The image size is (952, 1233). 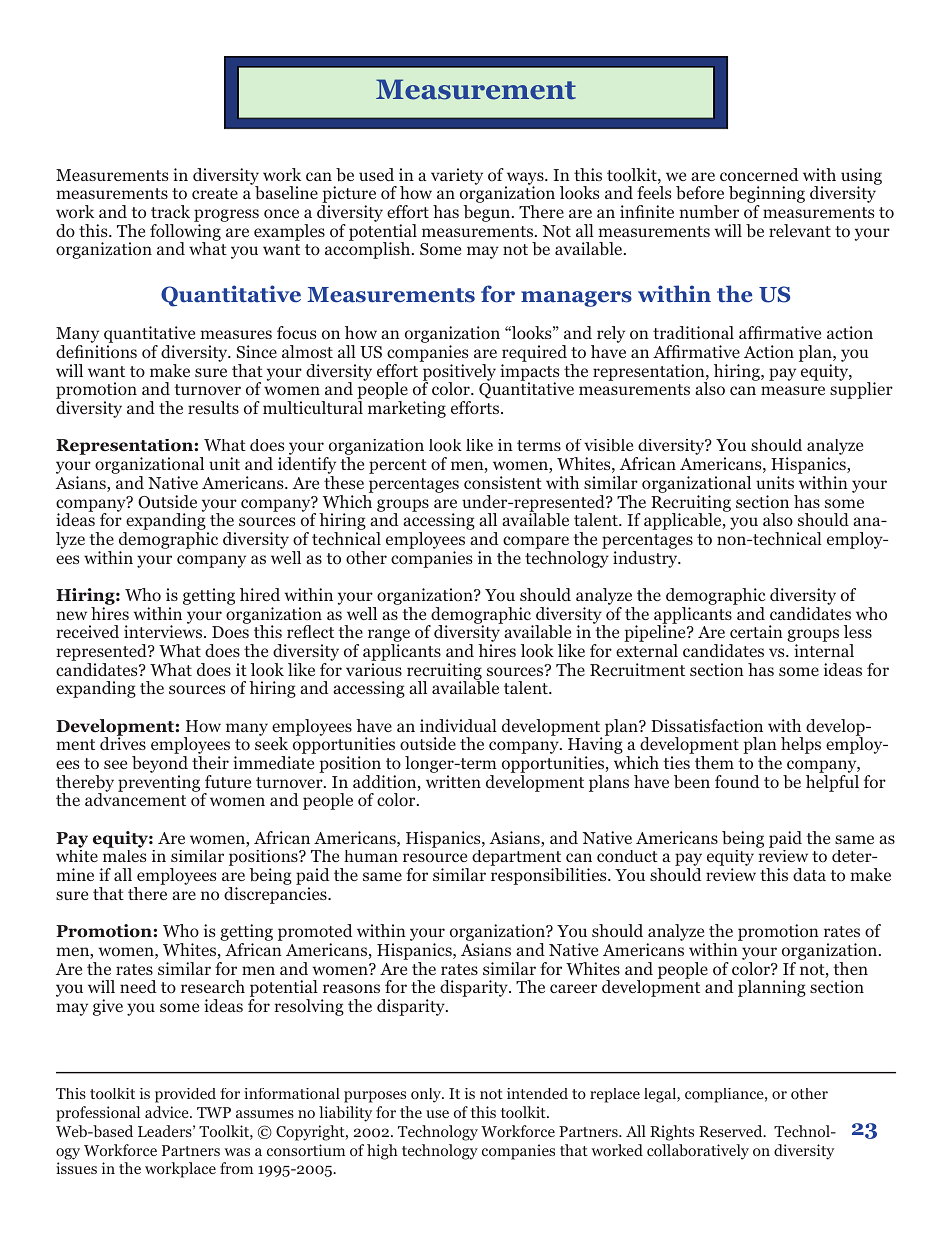 I want to click on track, so click(x=170, y=211).
